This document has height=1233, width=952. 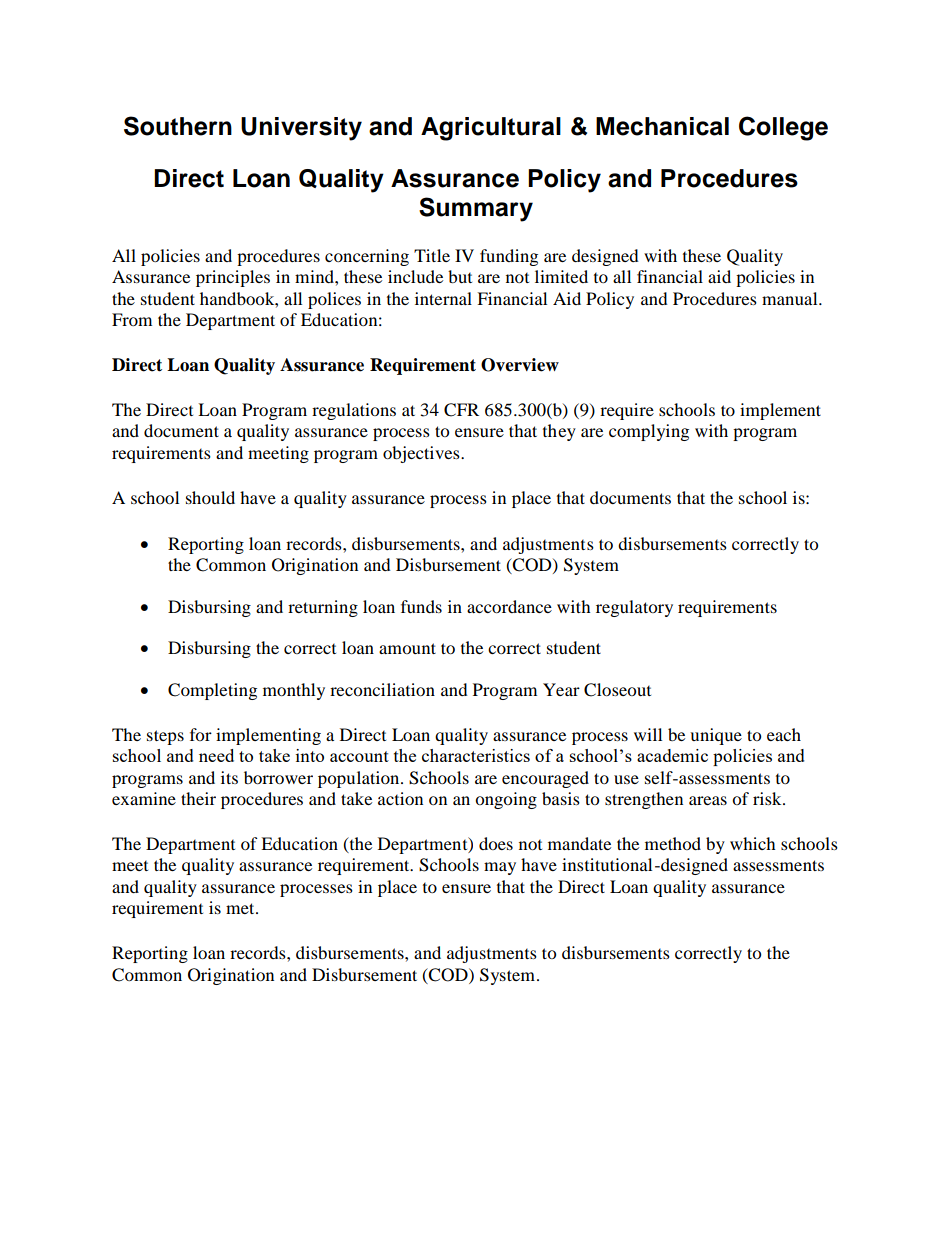 I want to click on should, so click(x=210, y=497).
